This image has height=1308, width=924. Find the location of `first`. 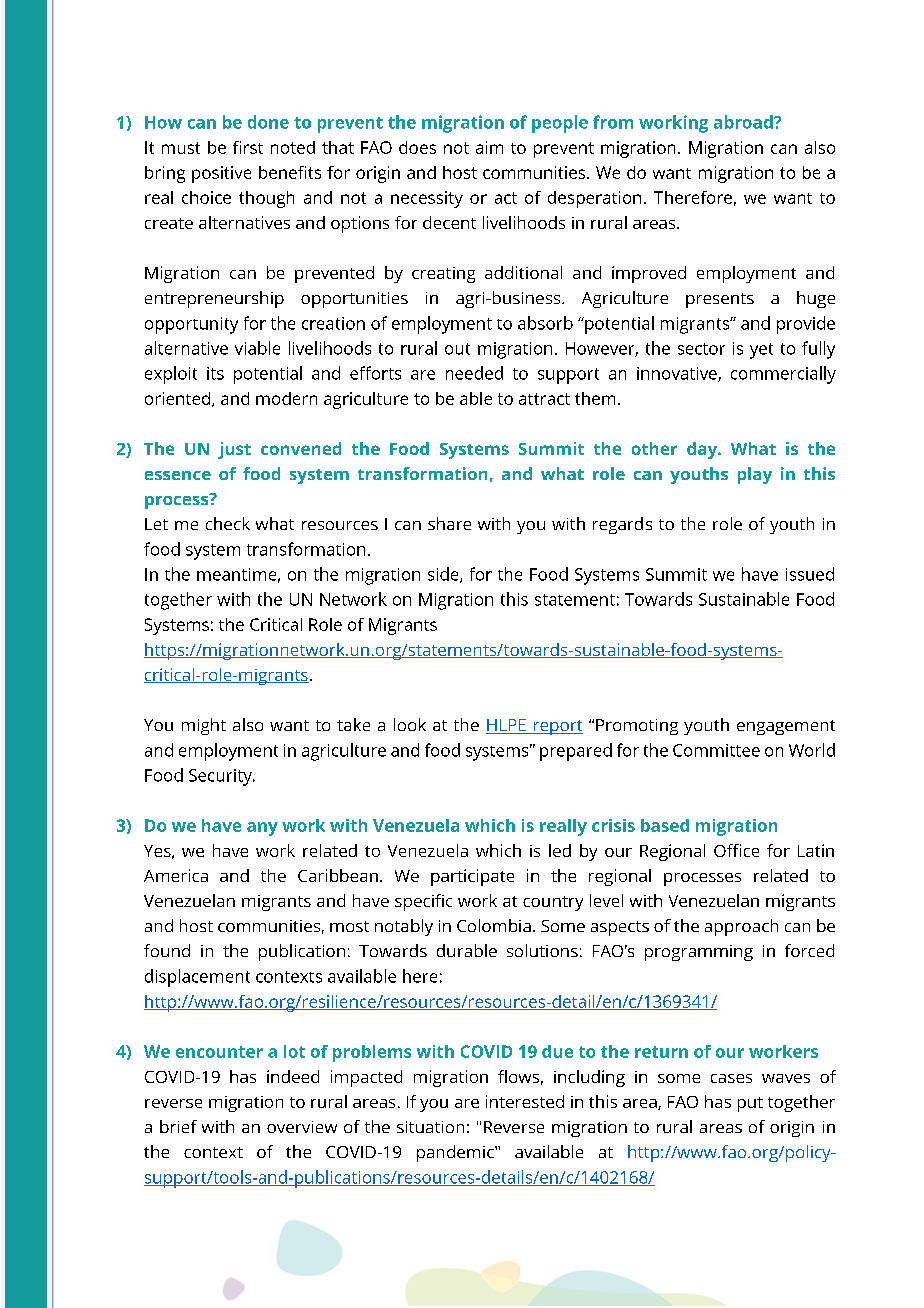

first is located at coordinates (248, 147).
